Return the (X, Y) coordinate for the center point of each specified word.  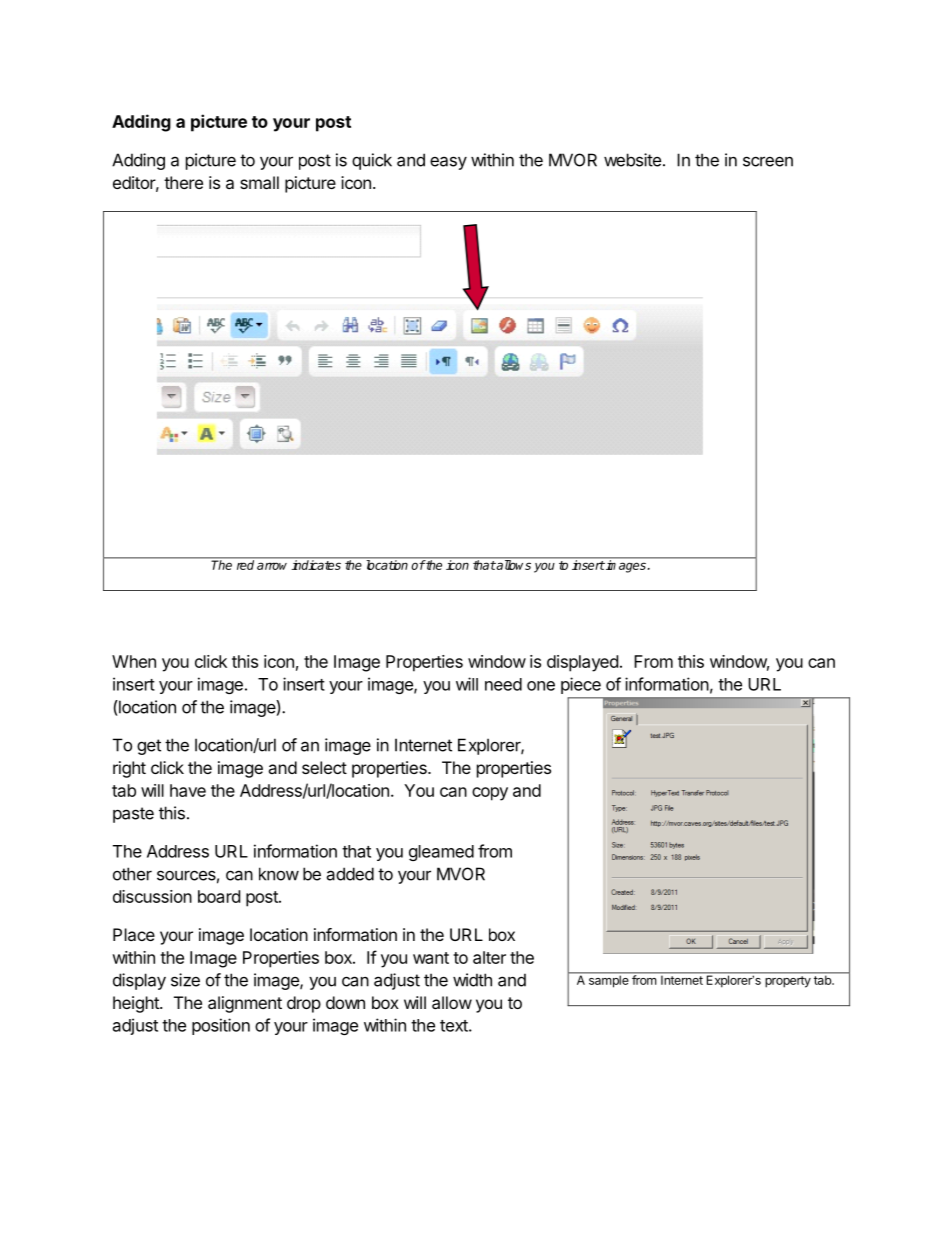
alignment (245, 1004)
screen (768, 161)
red (245, 564)
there (183, 182)
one (541, 686)
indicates (316, 564)
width (472, 980)
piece (581, 685)
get (149, 747)
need (503, 684)
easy (448, 163)
